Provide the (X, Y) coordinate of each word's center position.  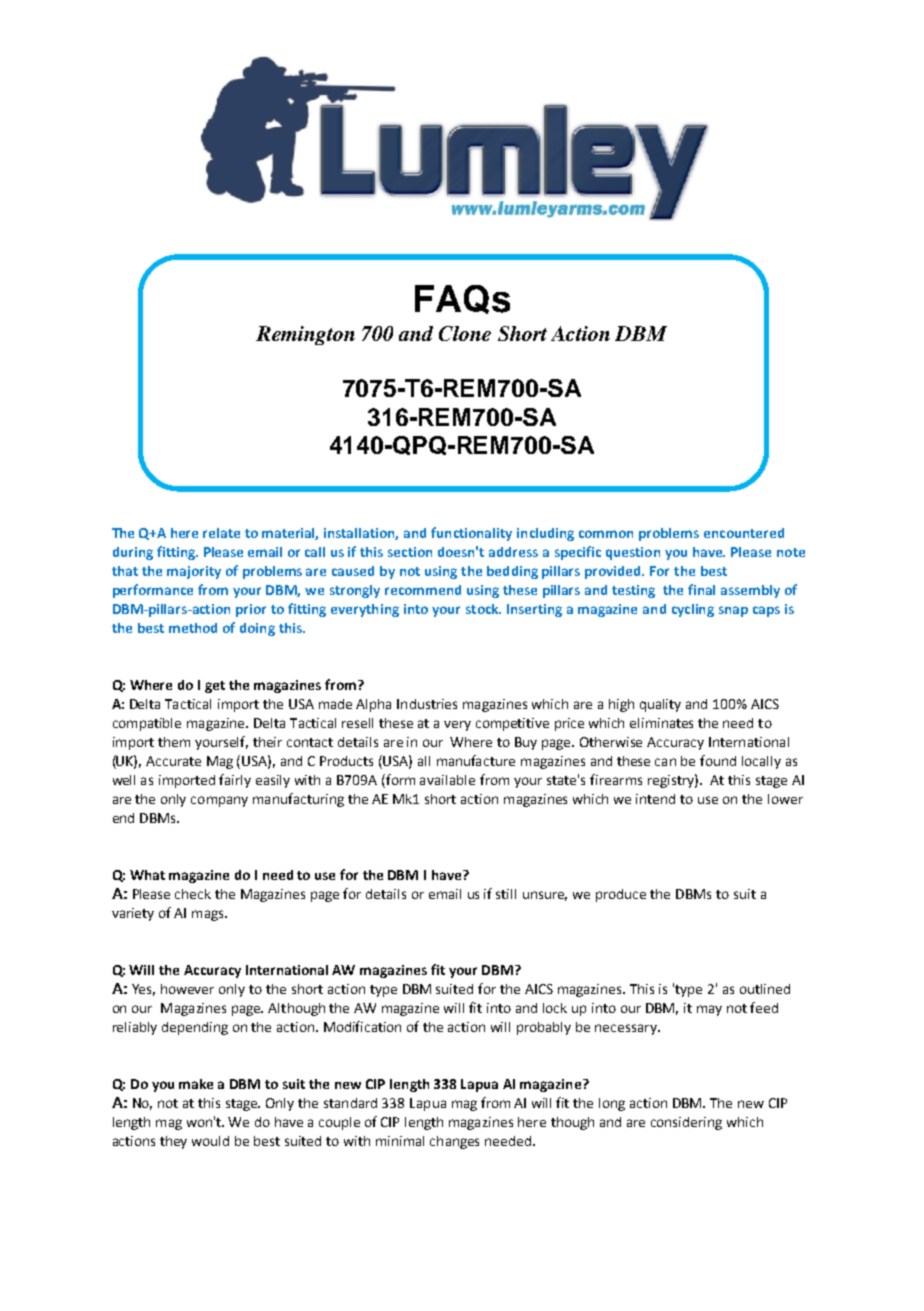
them (174, 742)
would (210, 1141)
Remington (305, 335)
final (701, 589)
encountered (744, 533)
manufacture (476, 760)
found (718, 760)
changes (454, 1142)
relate (221, 533)
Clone (465, 333)
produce (621, 895)
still (506, 894)
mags (209, 915)
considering (686, 1123)
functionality (471, 534)
